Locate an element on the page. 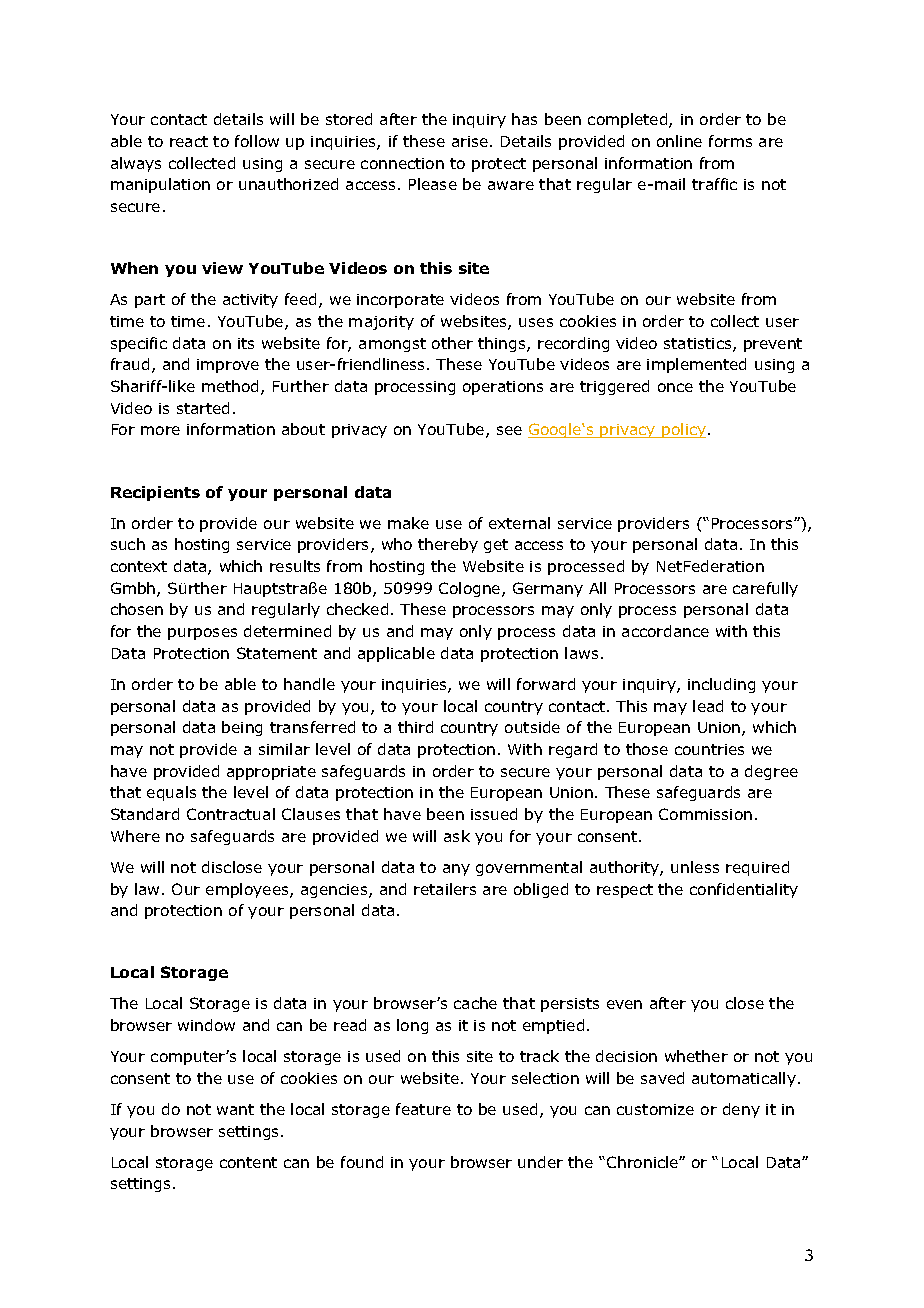 The height and width of the image is (1308, 924). react is located at coordinates (189, 141).
